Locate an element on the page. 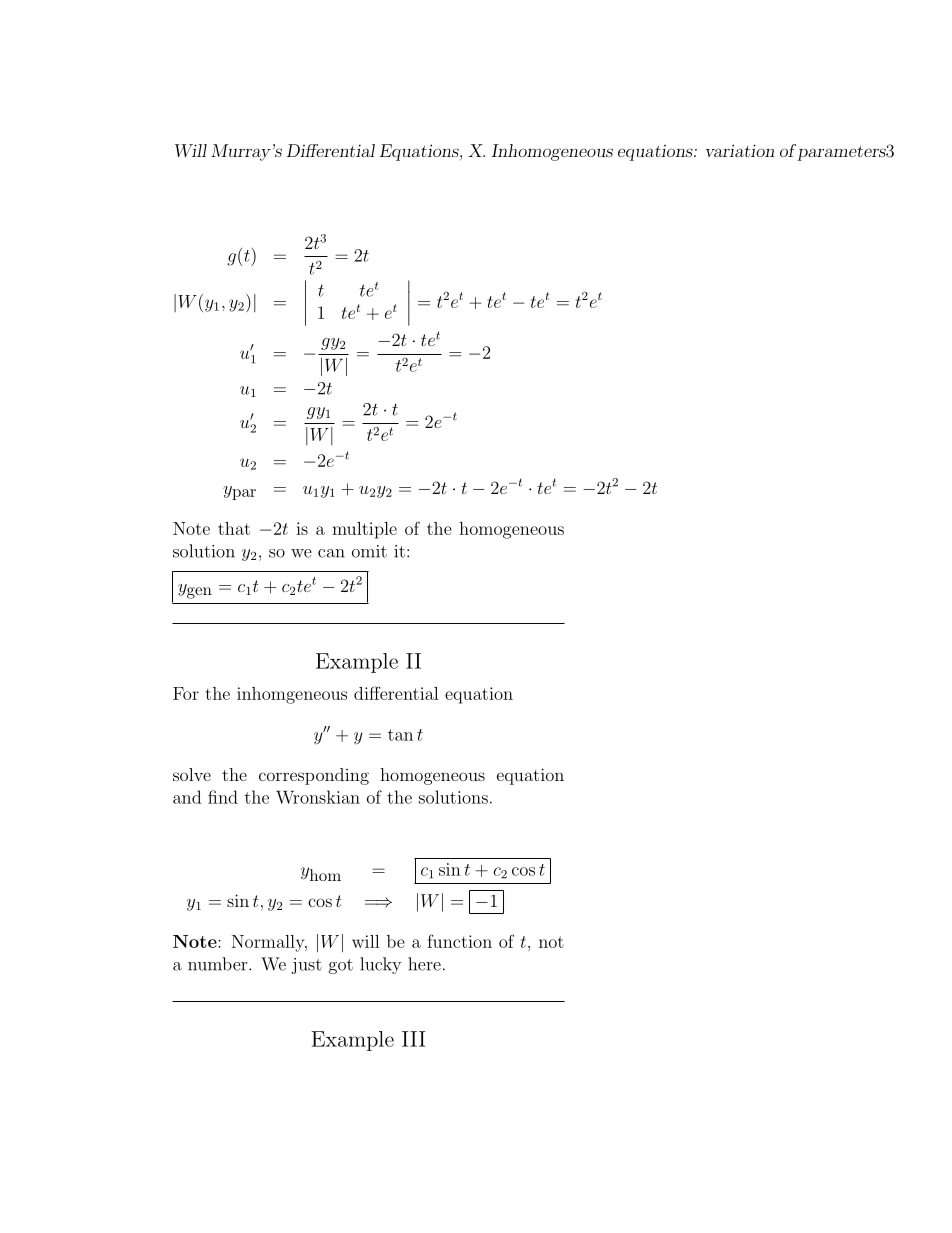  omit is located at coordinates (369, 551).
